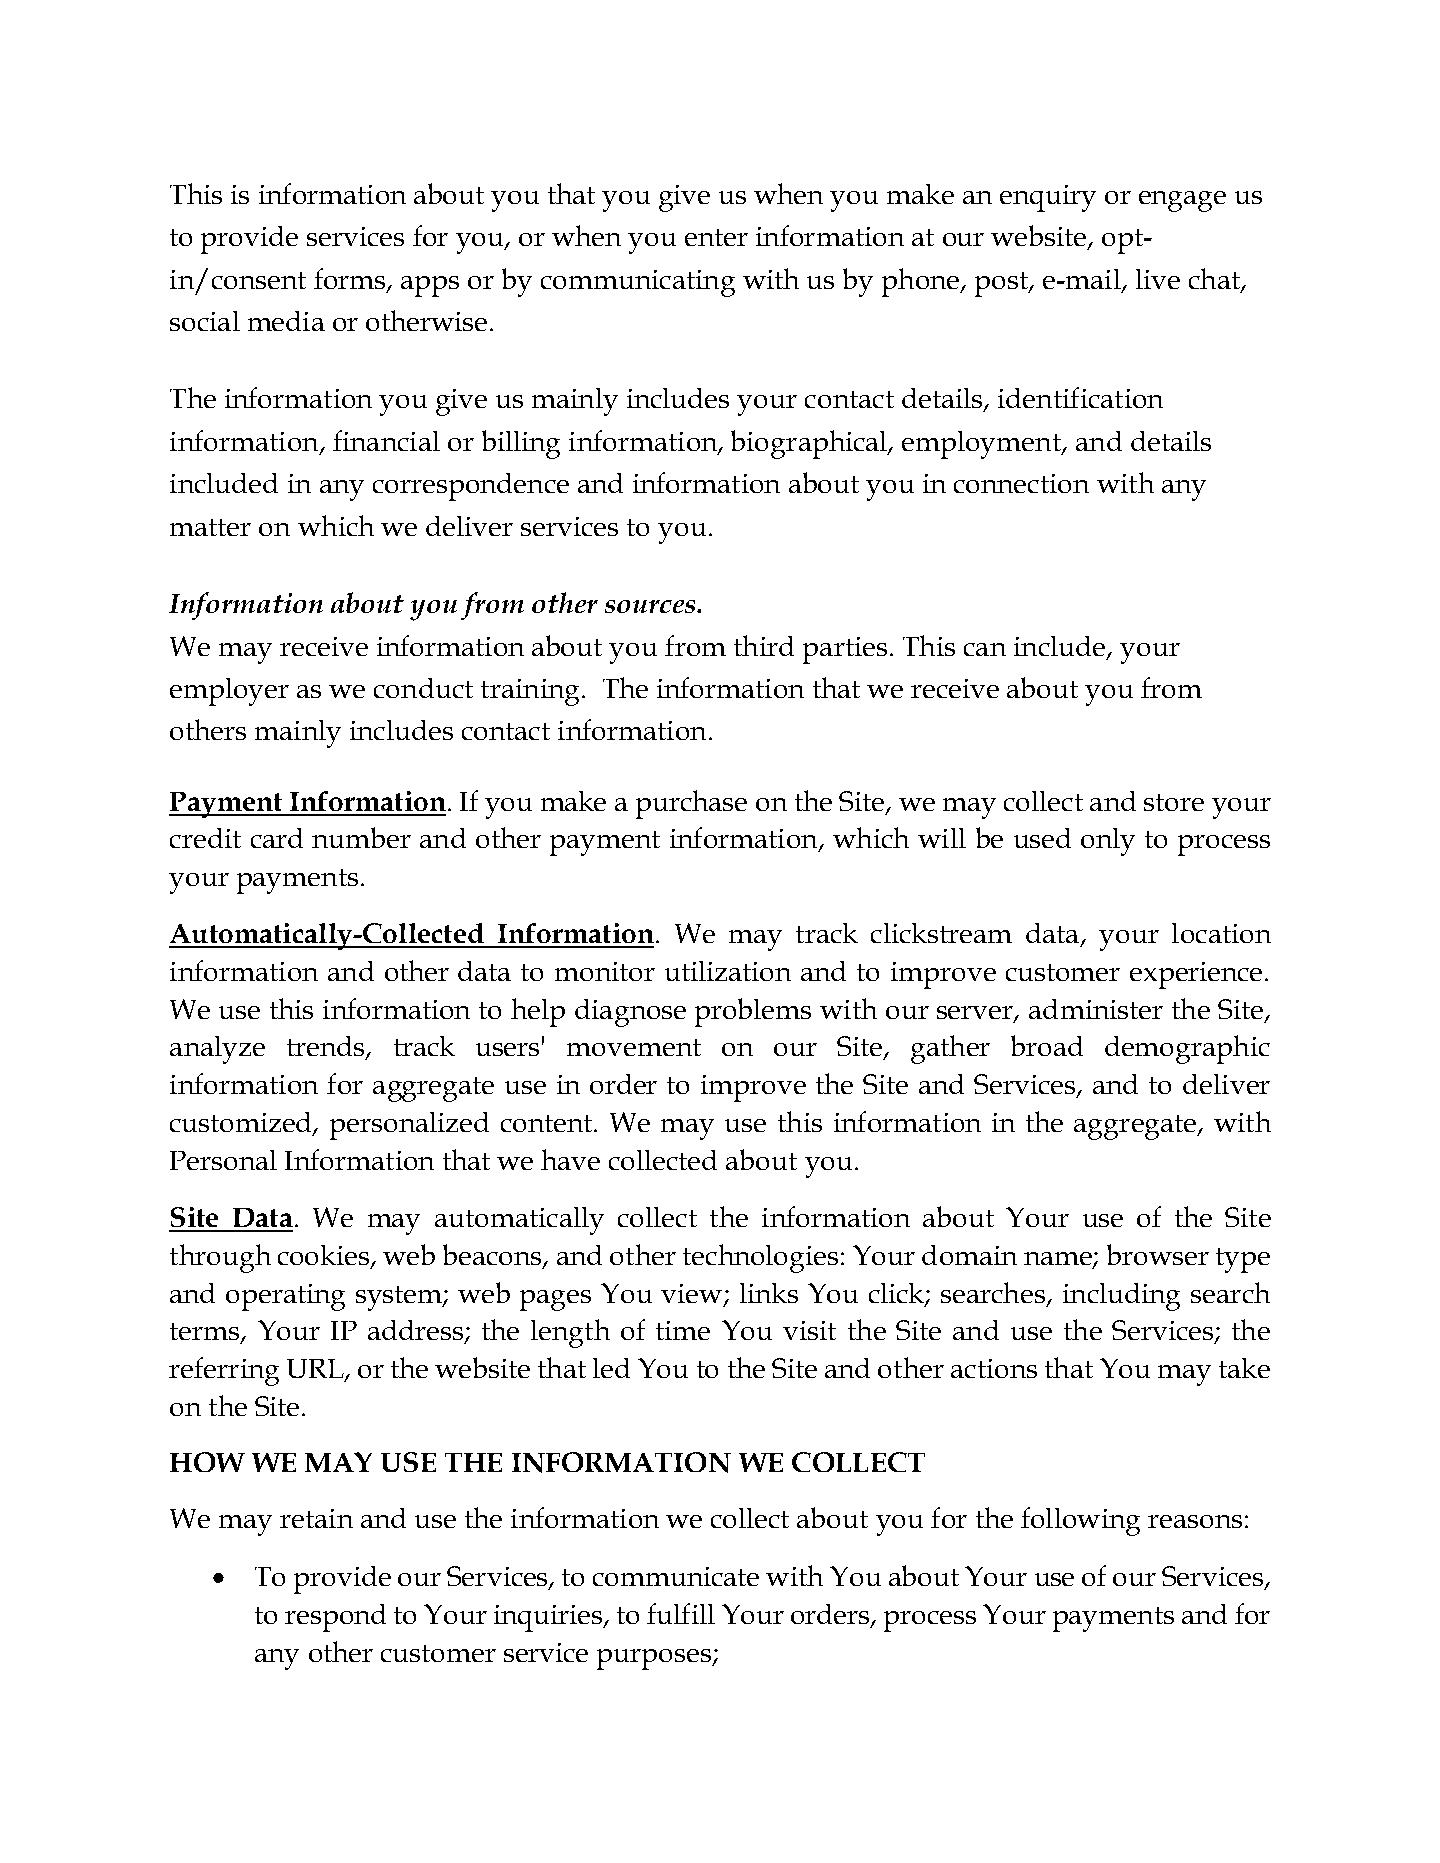 Image resolution: width=1440 pixels, height=1863 pixels. What do you see at coordinates (1196, 975) in the screenshot?
I see `experience` at bounding box center [1196, 975].
